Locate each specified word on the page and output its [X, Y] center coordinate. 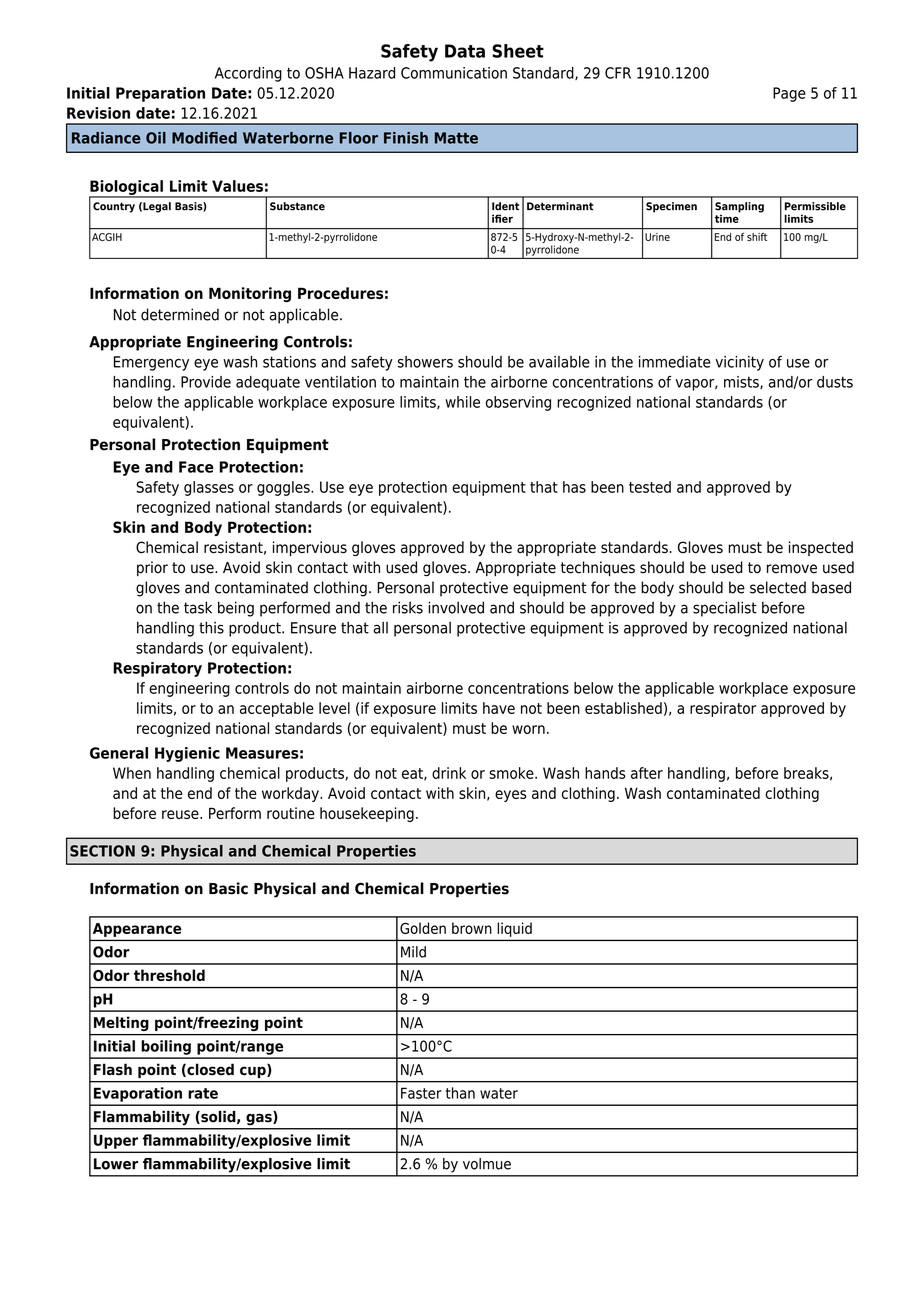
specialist [725, 609]
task [198, 607]
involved [456, 607]
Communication [454, 73]
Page [789, 94]
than [460, 1093]
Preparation [160, 94]
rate [203, 1093]
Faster [421, 1093]
